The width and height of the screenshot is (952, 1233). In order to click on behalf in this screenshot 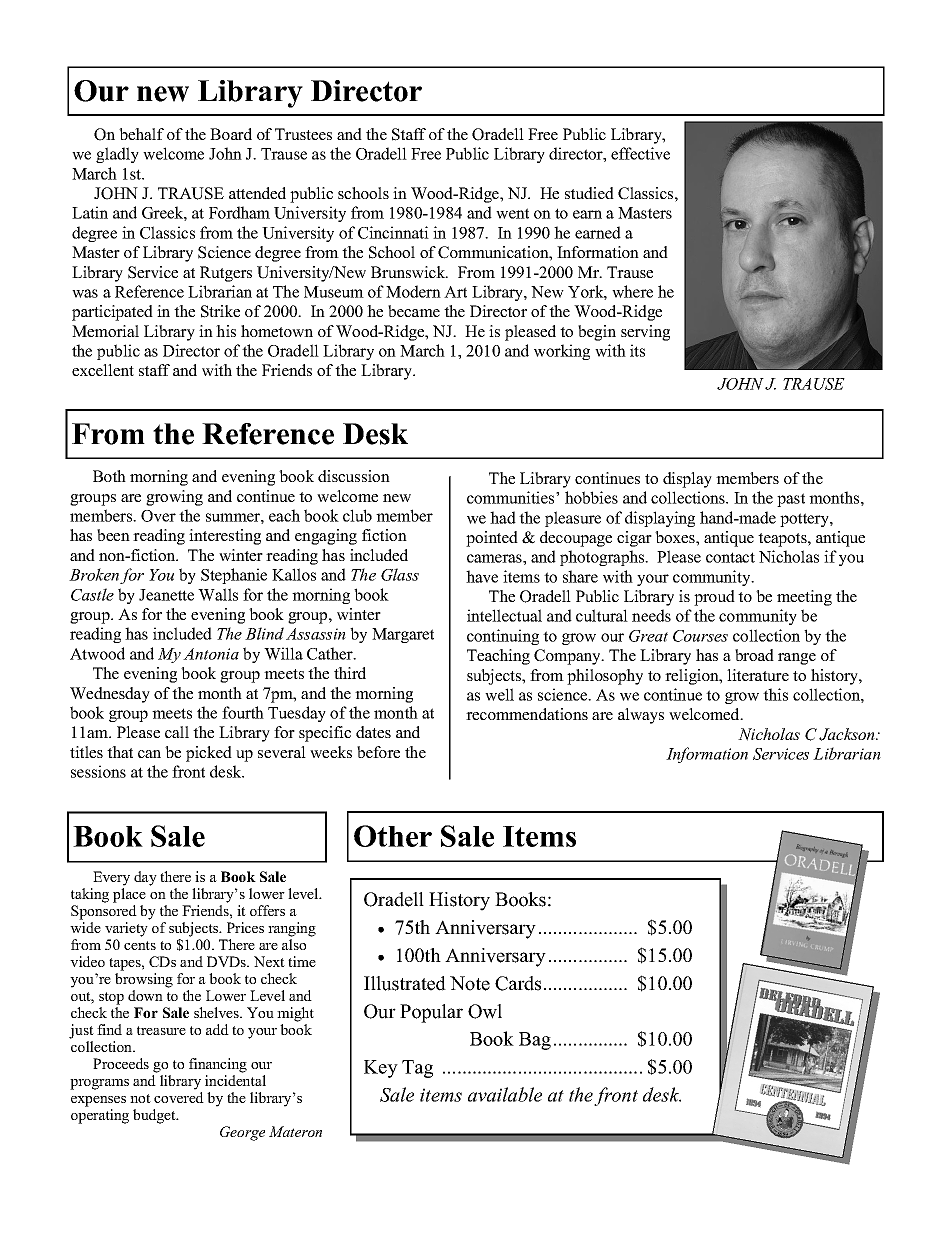, I will do `click(141, 134)`.
